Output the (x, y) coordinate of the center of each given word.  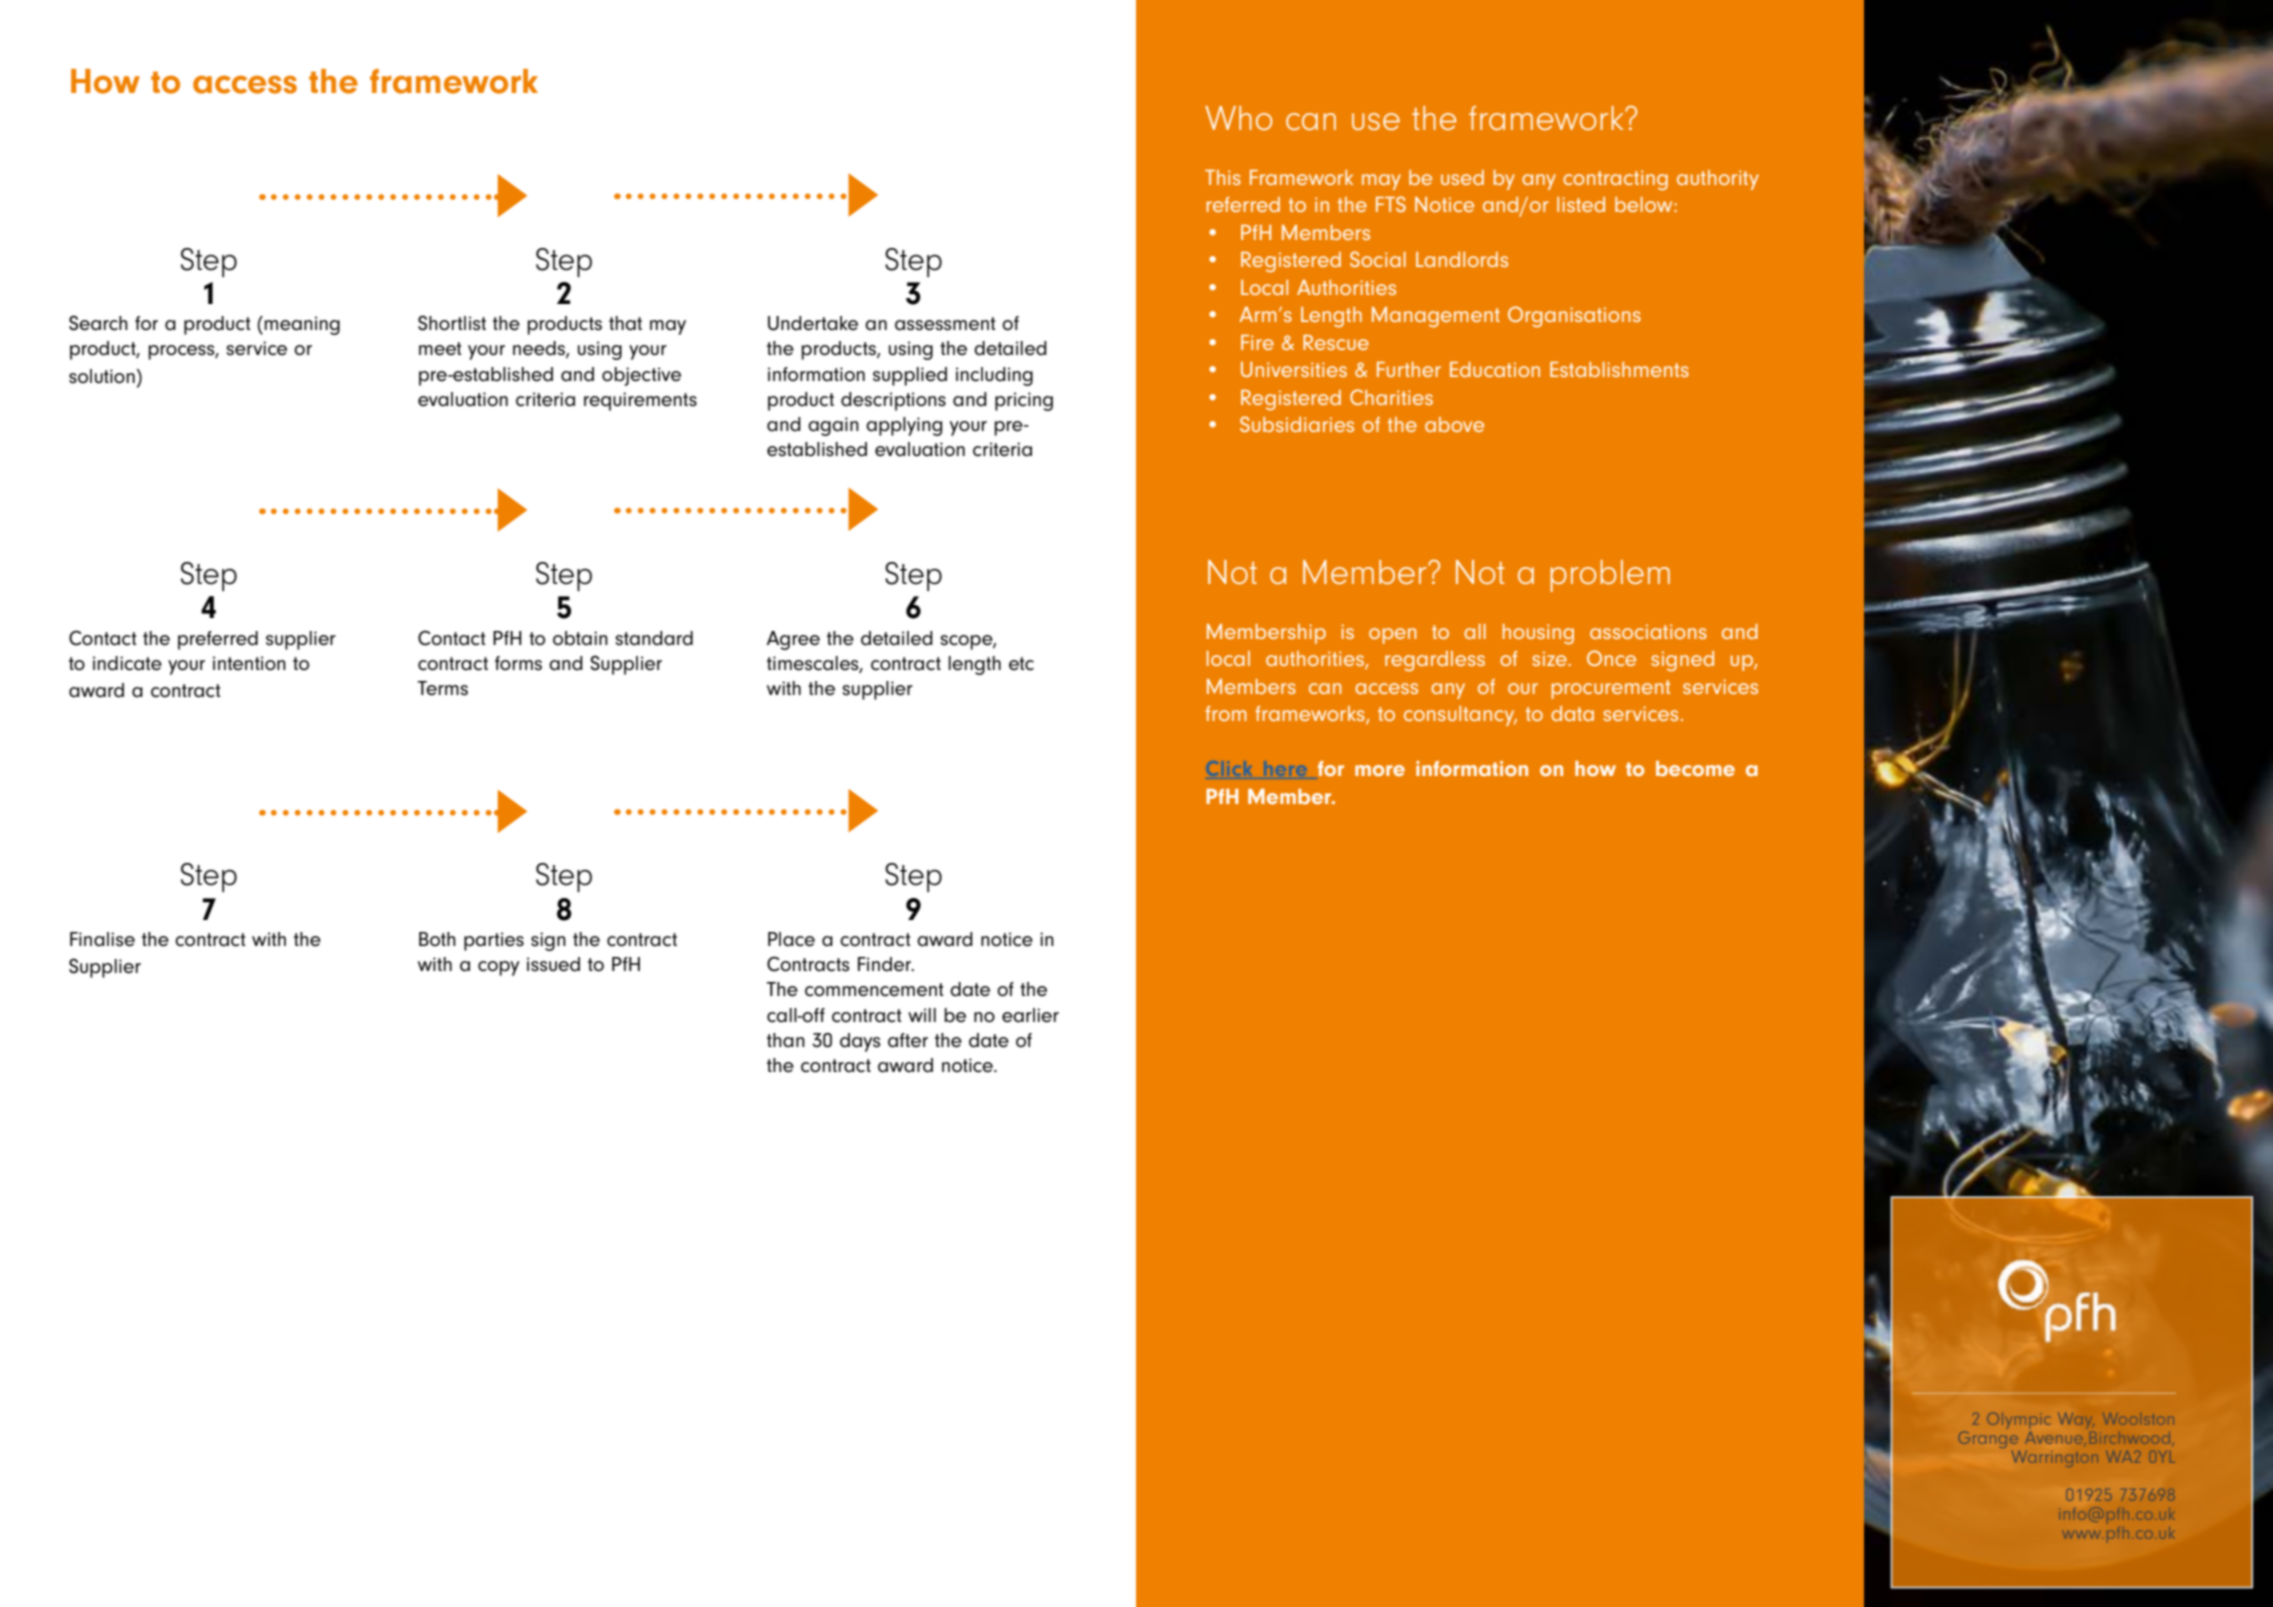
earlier (1030, 1015)
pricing (1024, 401)
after (908, 1040)
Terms (442, 688)
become (1695, 769)
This (1223, 177)
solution (102, 376)
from (1225, 713)
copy (499, 968)
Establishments (1619, 369)
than (786, 1040)
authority (1718, 180)
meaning (302, 325)
